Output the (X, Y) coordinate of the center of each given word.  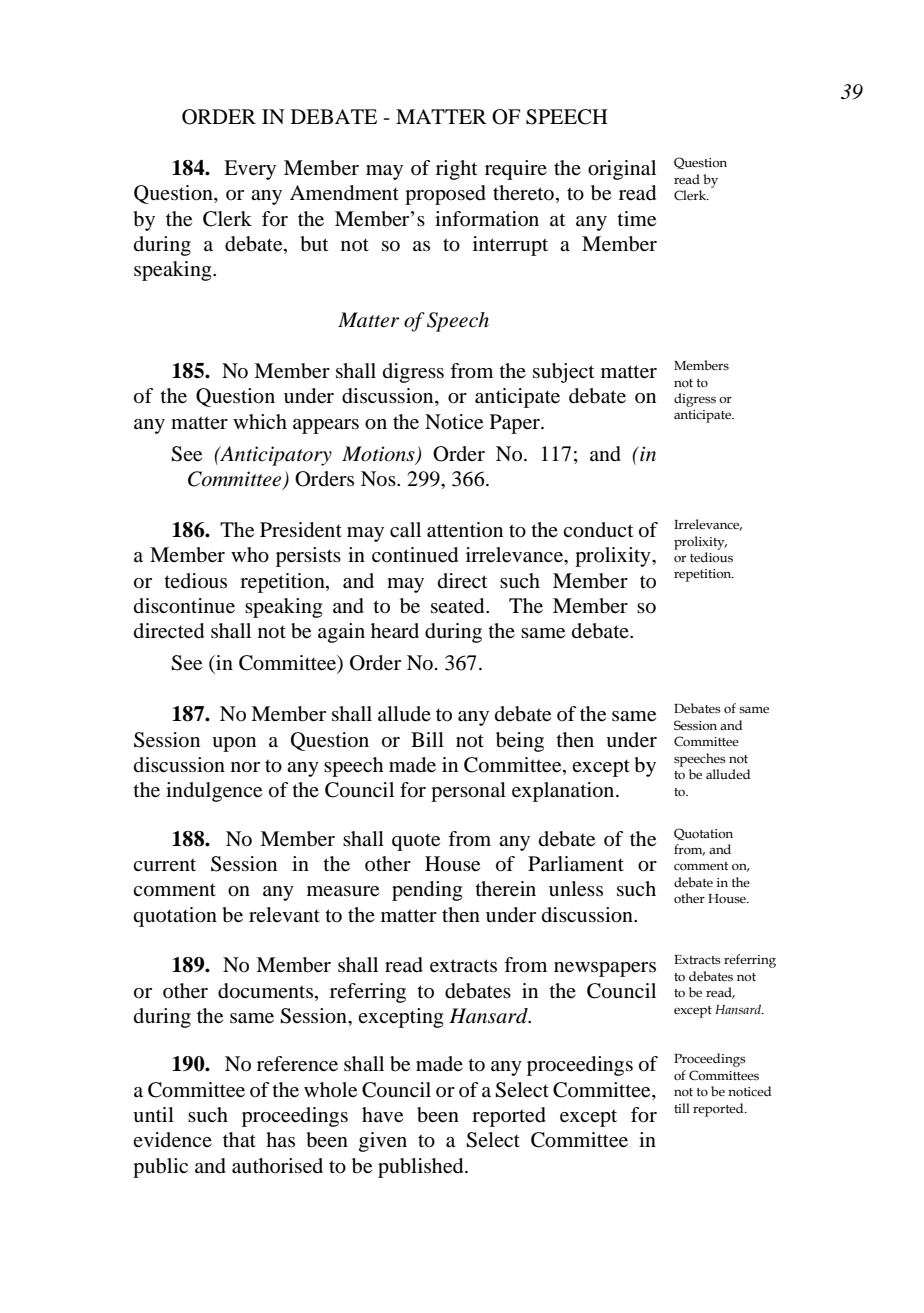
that (239, 1139)
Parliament (576, 864)
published (422, 1168)
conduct (598, 530)
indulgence (214, 792)
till (682, 1108)
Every (250, 170)
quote (416, 842)
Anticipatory (275, 456)
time (636, 219)
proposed (445, 195)
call (405, 530)
